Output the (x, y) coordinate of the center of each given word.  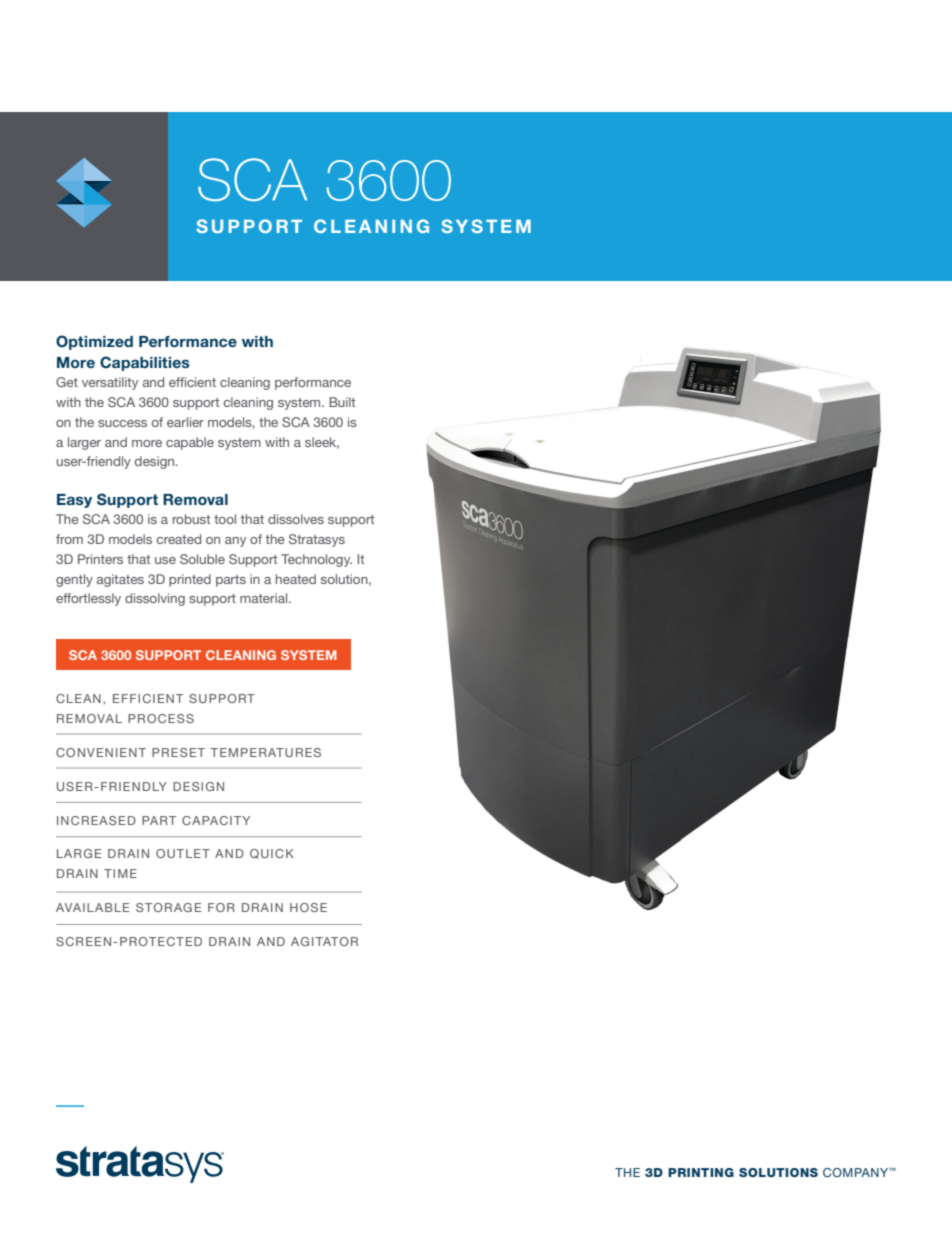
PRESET (178, 752)
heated (296, 579)
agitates (120, 580)
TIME (120, 873)
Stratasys (317, 540)
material (265, 598)
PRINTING (701, 1172)
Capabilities (145, 363)
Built (342, 402)
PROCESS (161, 718)
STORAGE (168, 907)
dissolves (296, 519)
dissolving (155, 599)
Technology (316, 560)
